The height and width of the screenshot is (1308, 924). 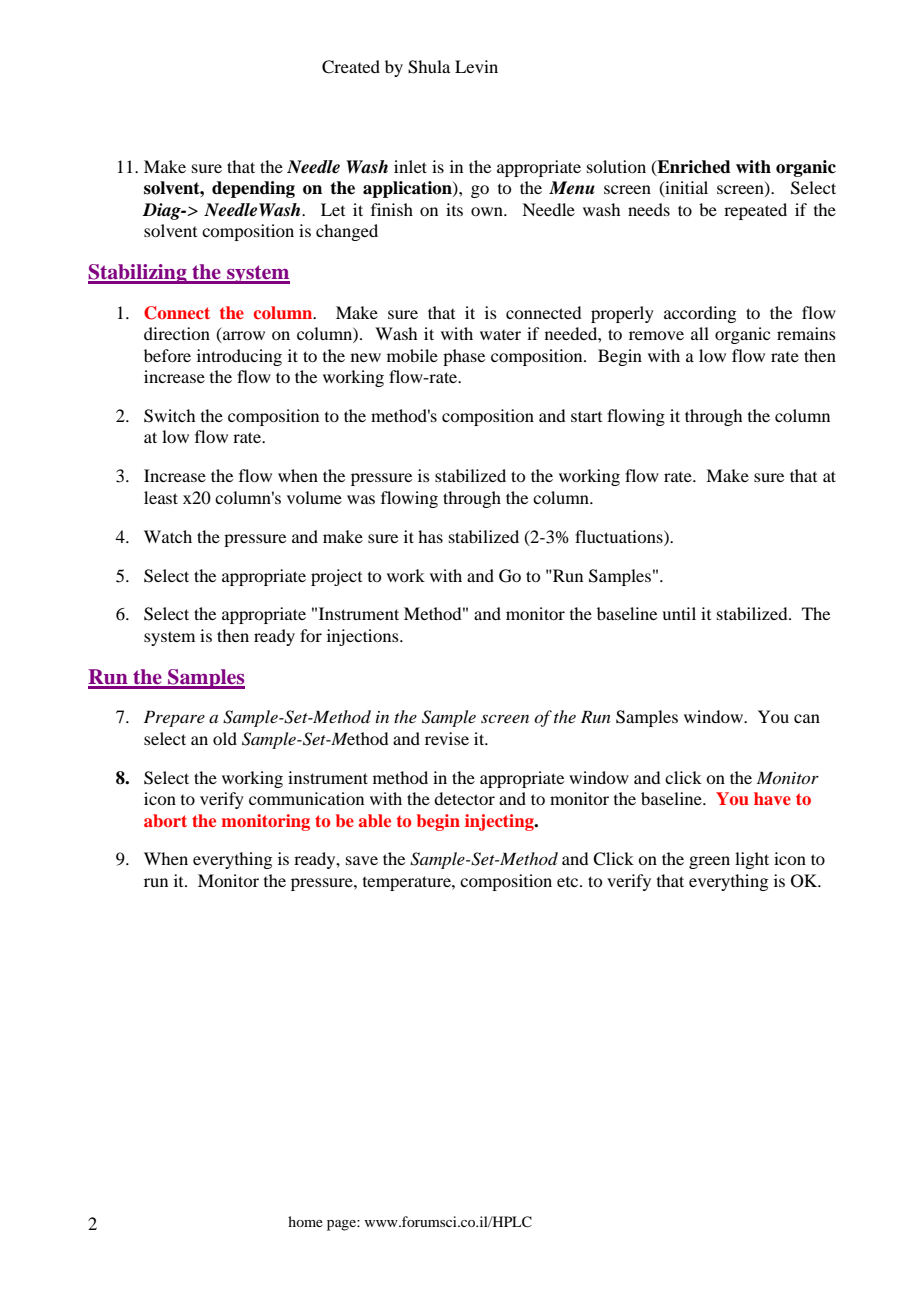 I want to click on etc, so click(x=569, y=882).
